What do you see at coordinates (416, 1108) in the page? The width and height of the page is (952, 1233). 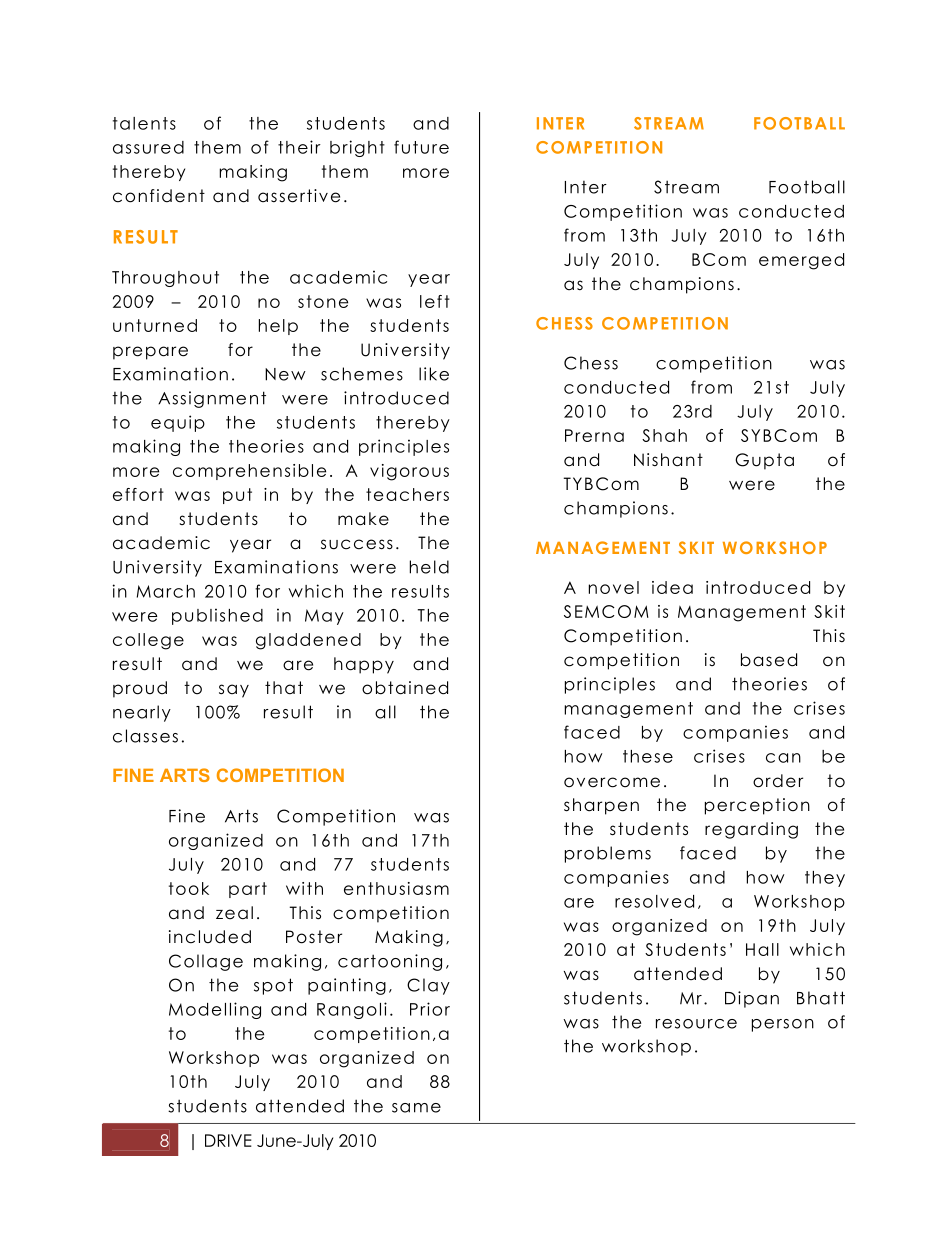 I see `same` at bounding box center [416, 1108].
